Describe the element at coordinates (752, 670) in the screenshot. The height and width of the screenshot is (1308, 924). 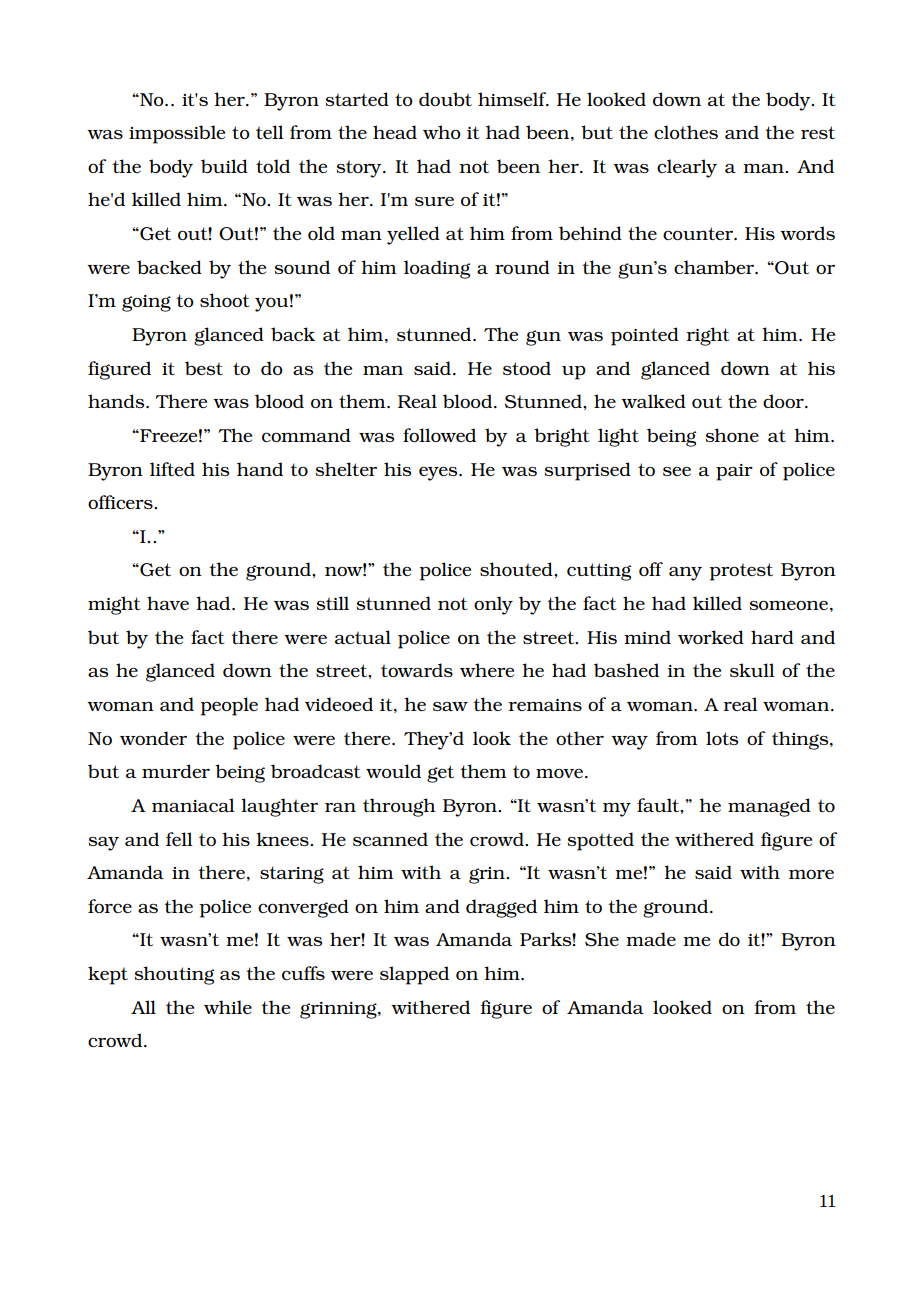
I see `skull` at that location.
